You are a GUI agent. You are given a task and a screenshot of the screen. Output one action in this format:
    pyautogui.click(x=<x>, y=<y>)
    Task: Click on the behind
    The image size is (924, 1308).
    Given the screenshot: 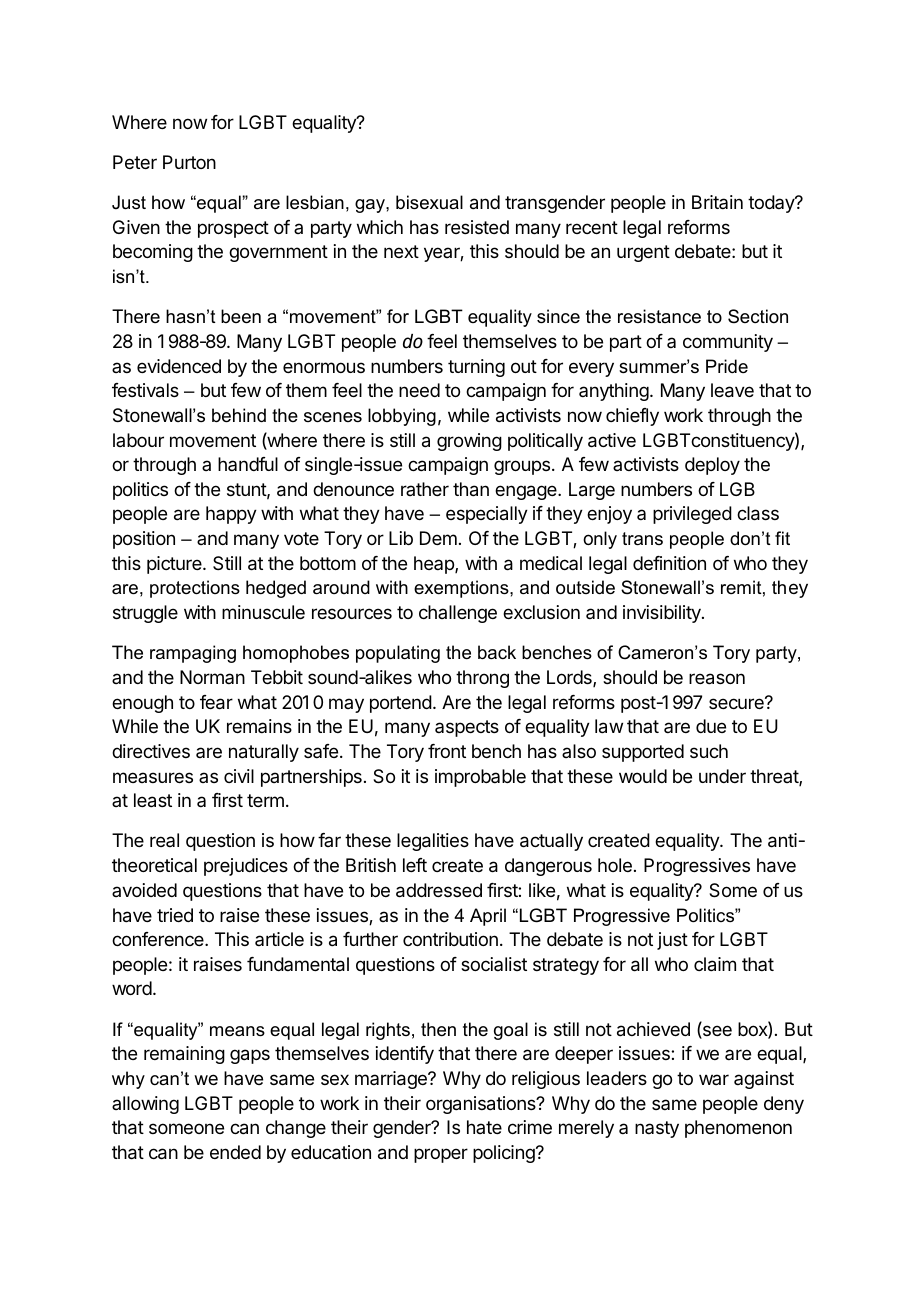 What is the action you would take?
    pyautogui.click(x=239, y=415)
